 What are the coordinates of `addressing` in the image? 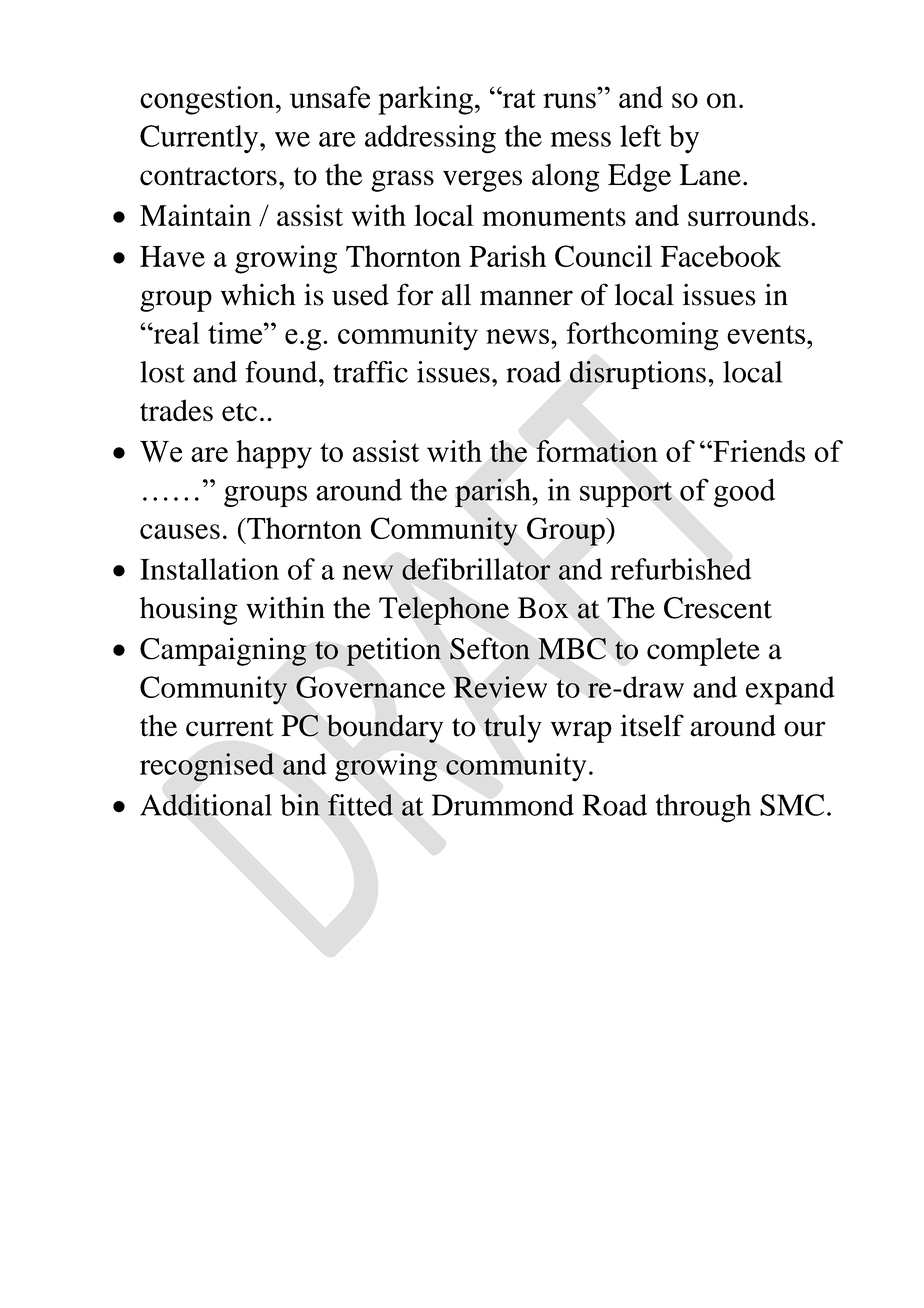 It's located at (430, 139).
